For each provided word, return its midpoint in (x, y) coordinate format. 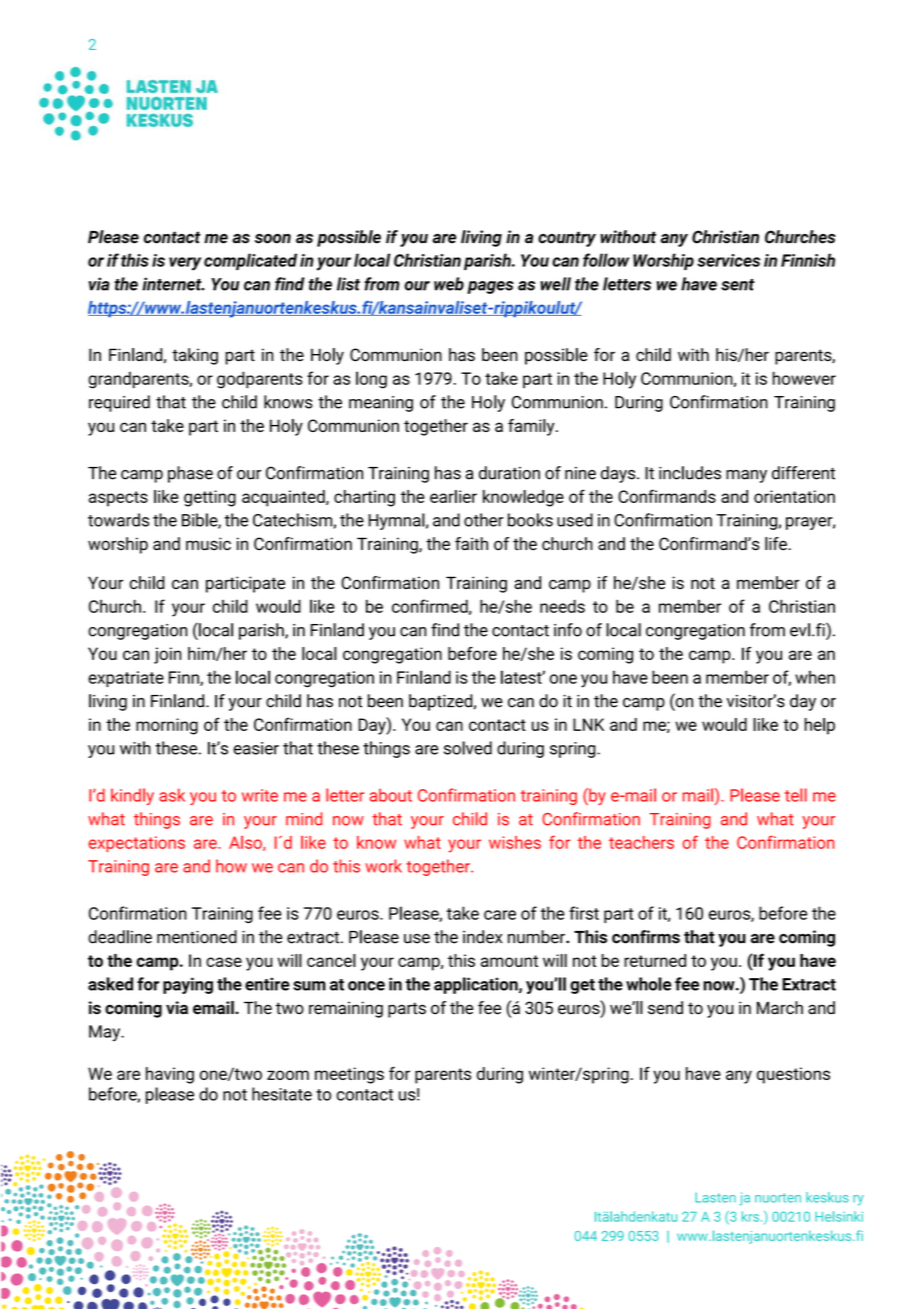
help (820, 726)
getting (210, 498)
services (728, 260)
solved (468, 748)
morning (167, 726)
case (224, 962)
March (780, 1008)
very (185, 264)
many (746, 476)
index (482, 937)
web (449, 284)
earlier (453, 496)
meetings (349, 1075)
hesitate (282, 1094)
